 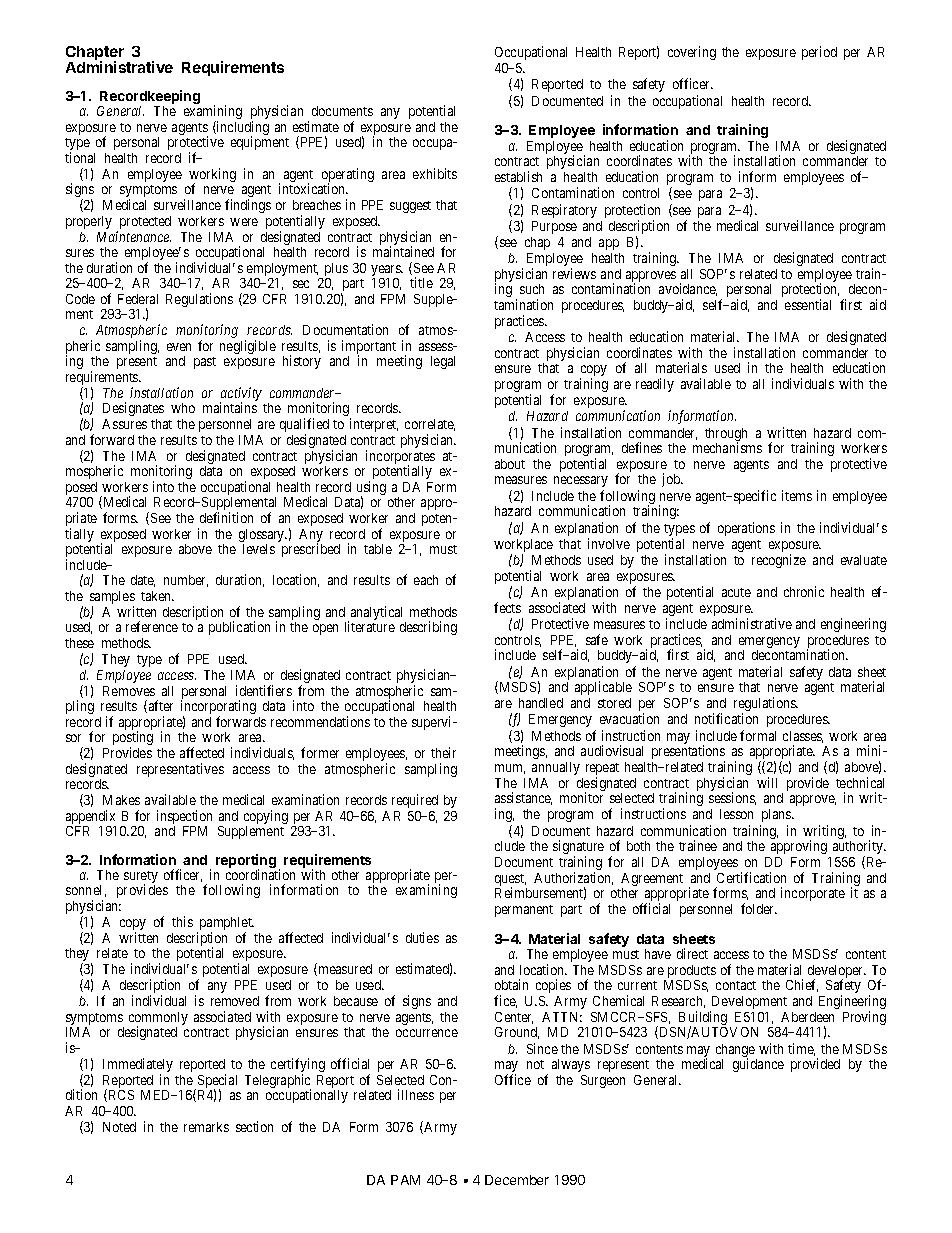 What do you see at coordinates (777, 815) in the document?
I see `plans` at bounding box center [777, 815].
